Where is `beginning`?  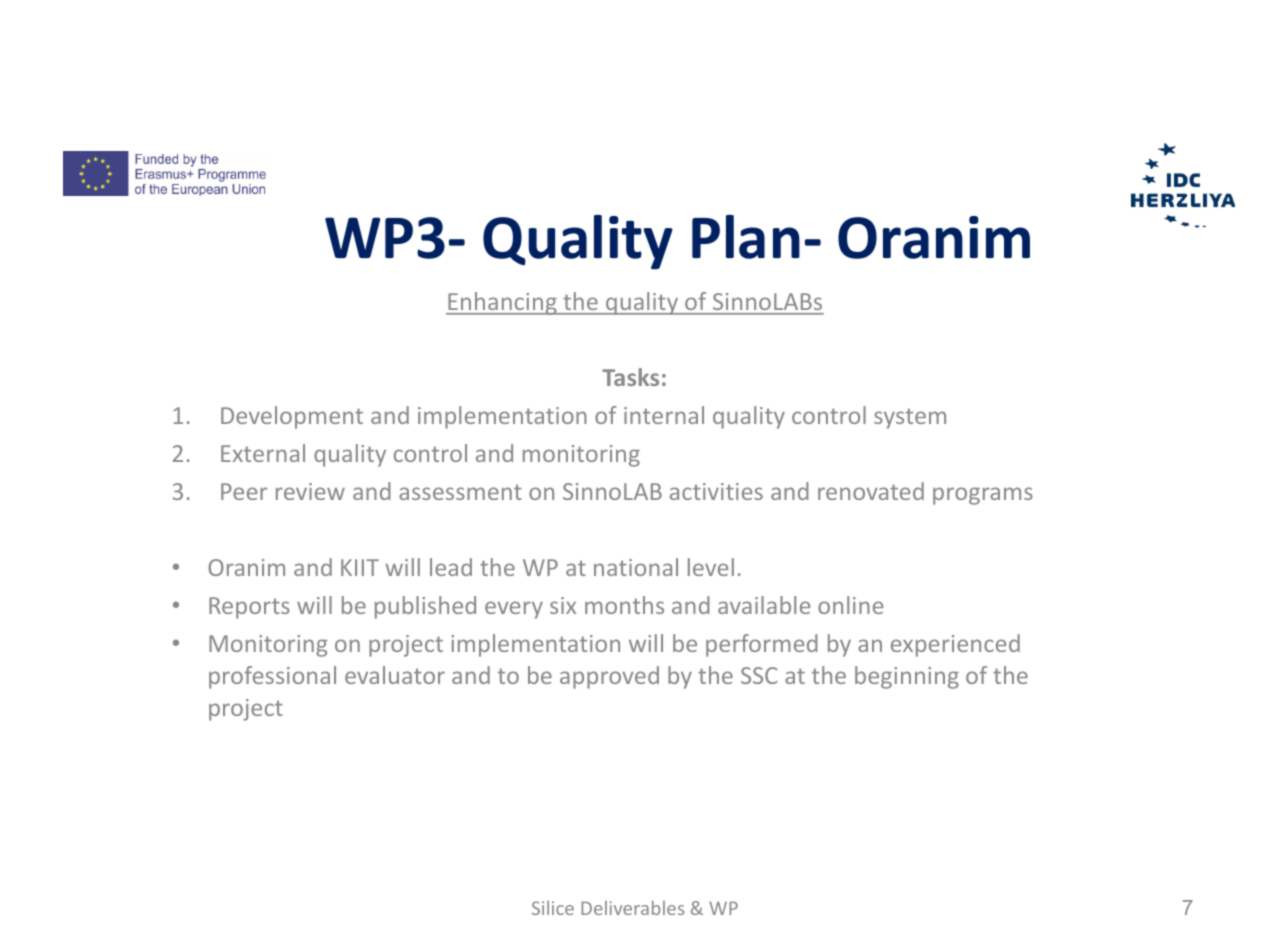 beginning is located at coordinates (907, 677).
